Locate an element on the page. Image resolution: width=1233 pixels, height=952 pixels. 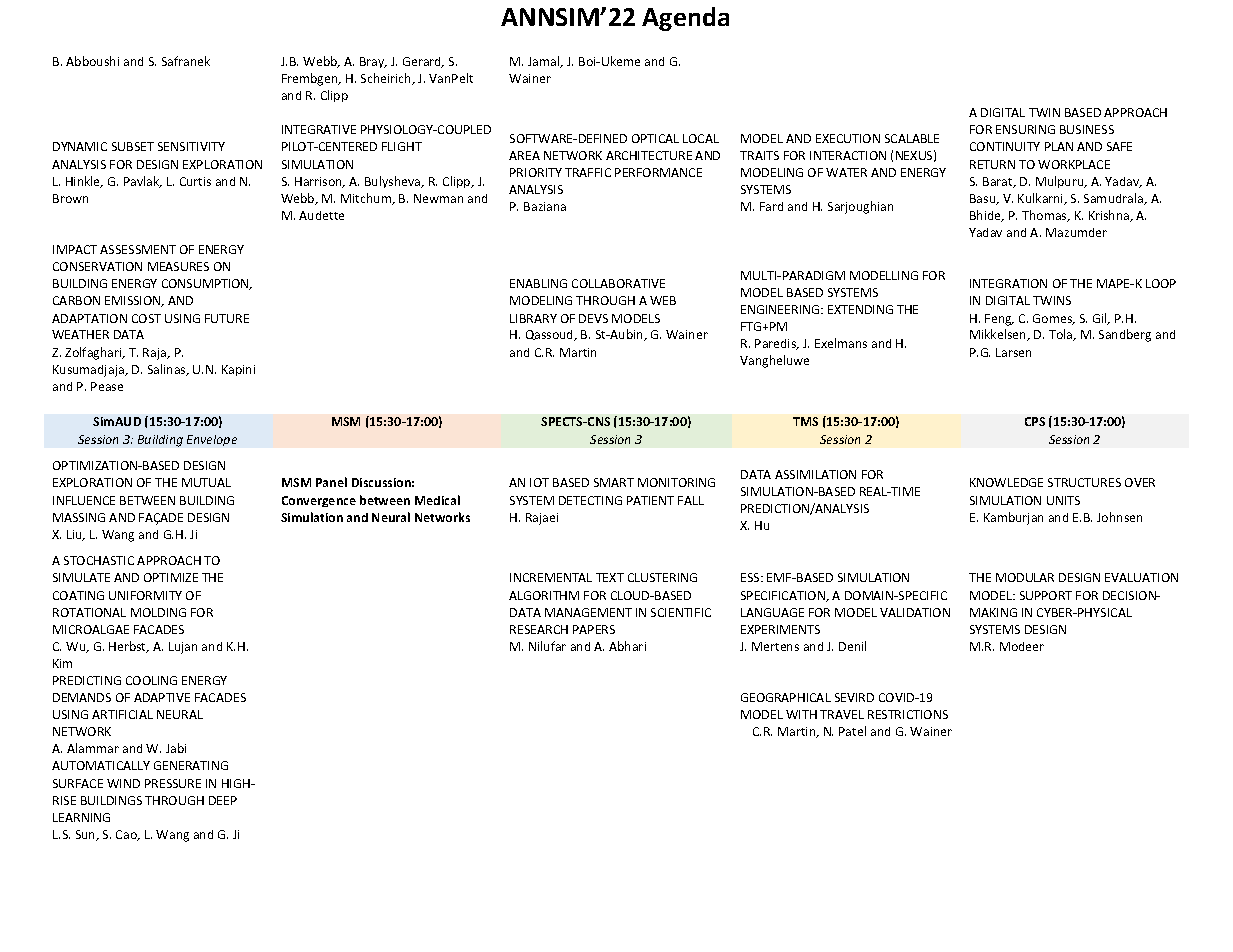
Patel is located at coordinates (852, 731).
